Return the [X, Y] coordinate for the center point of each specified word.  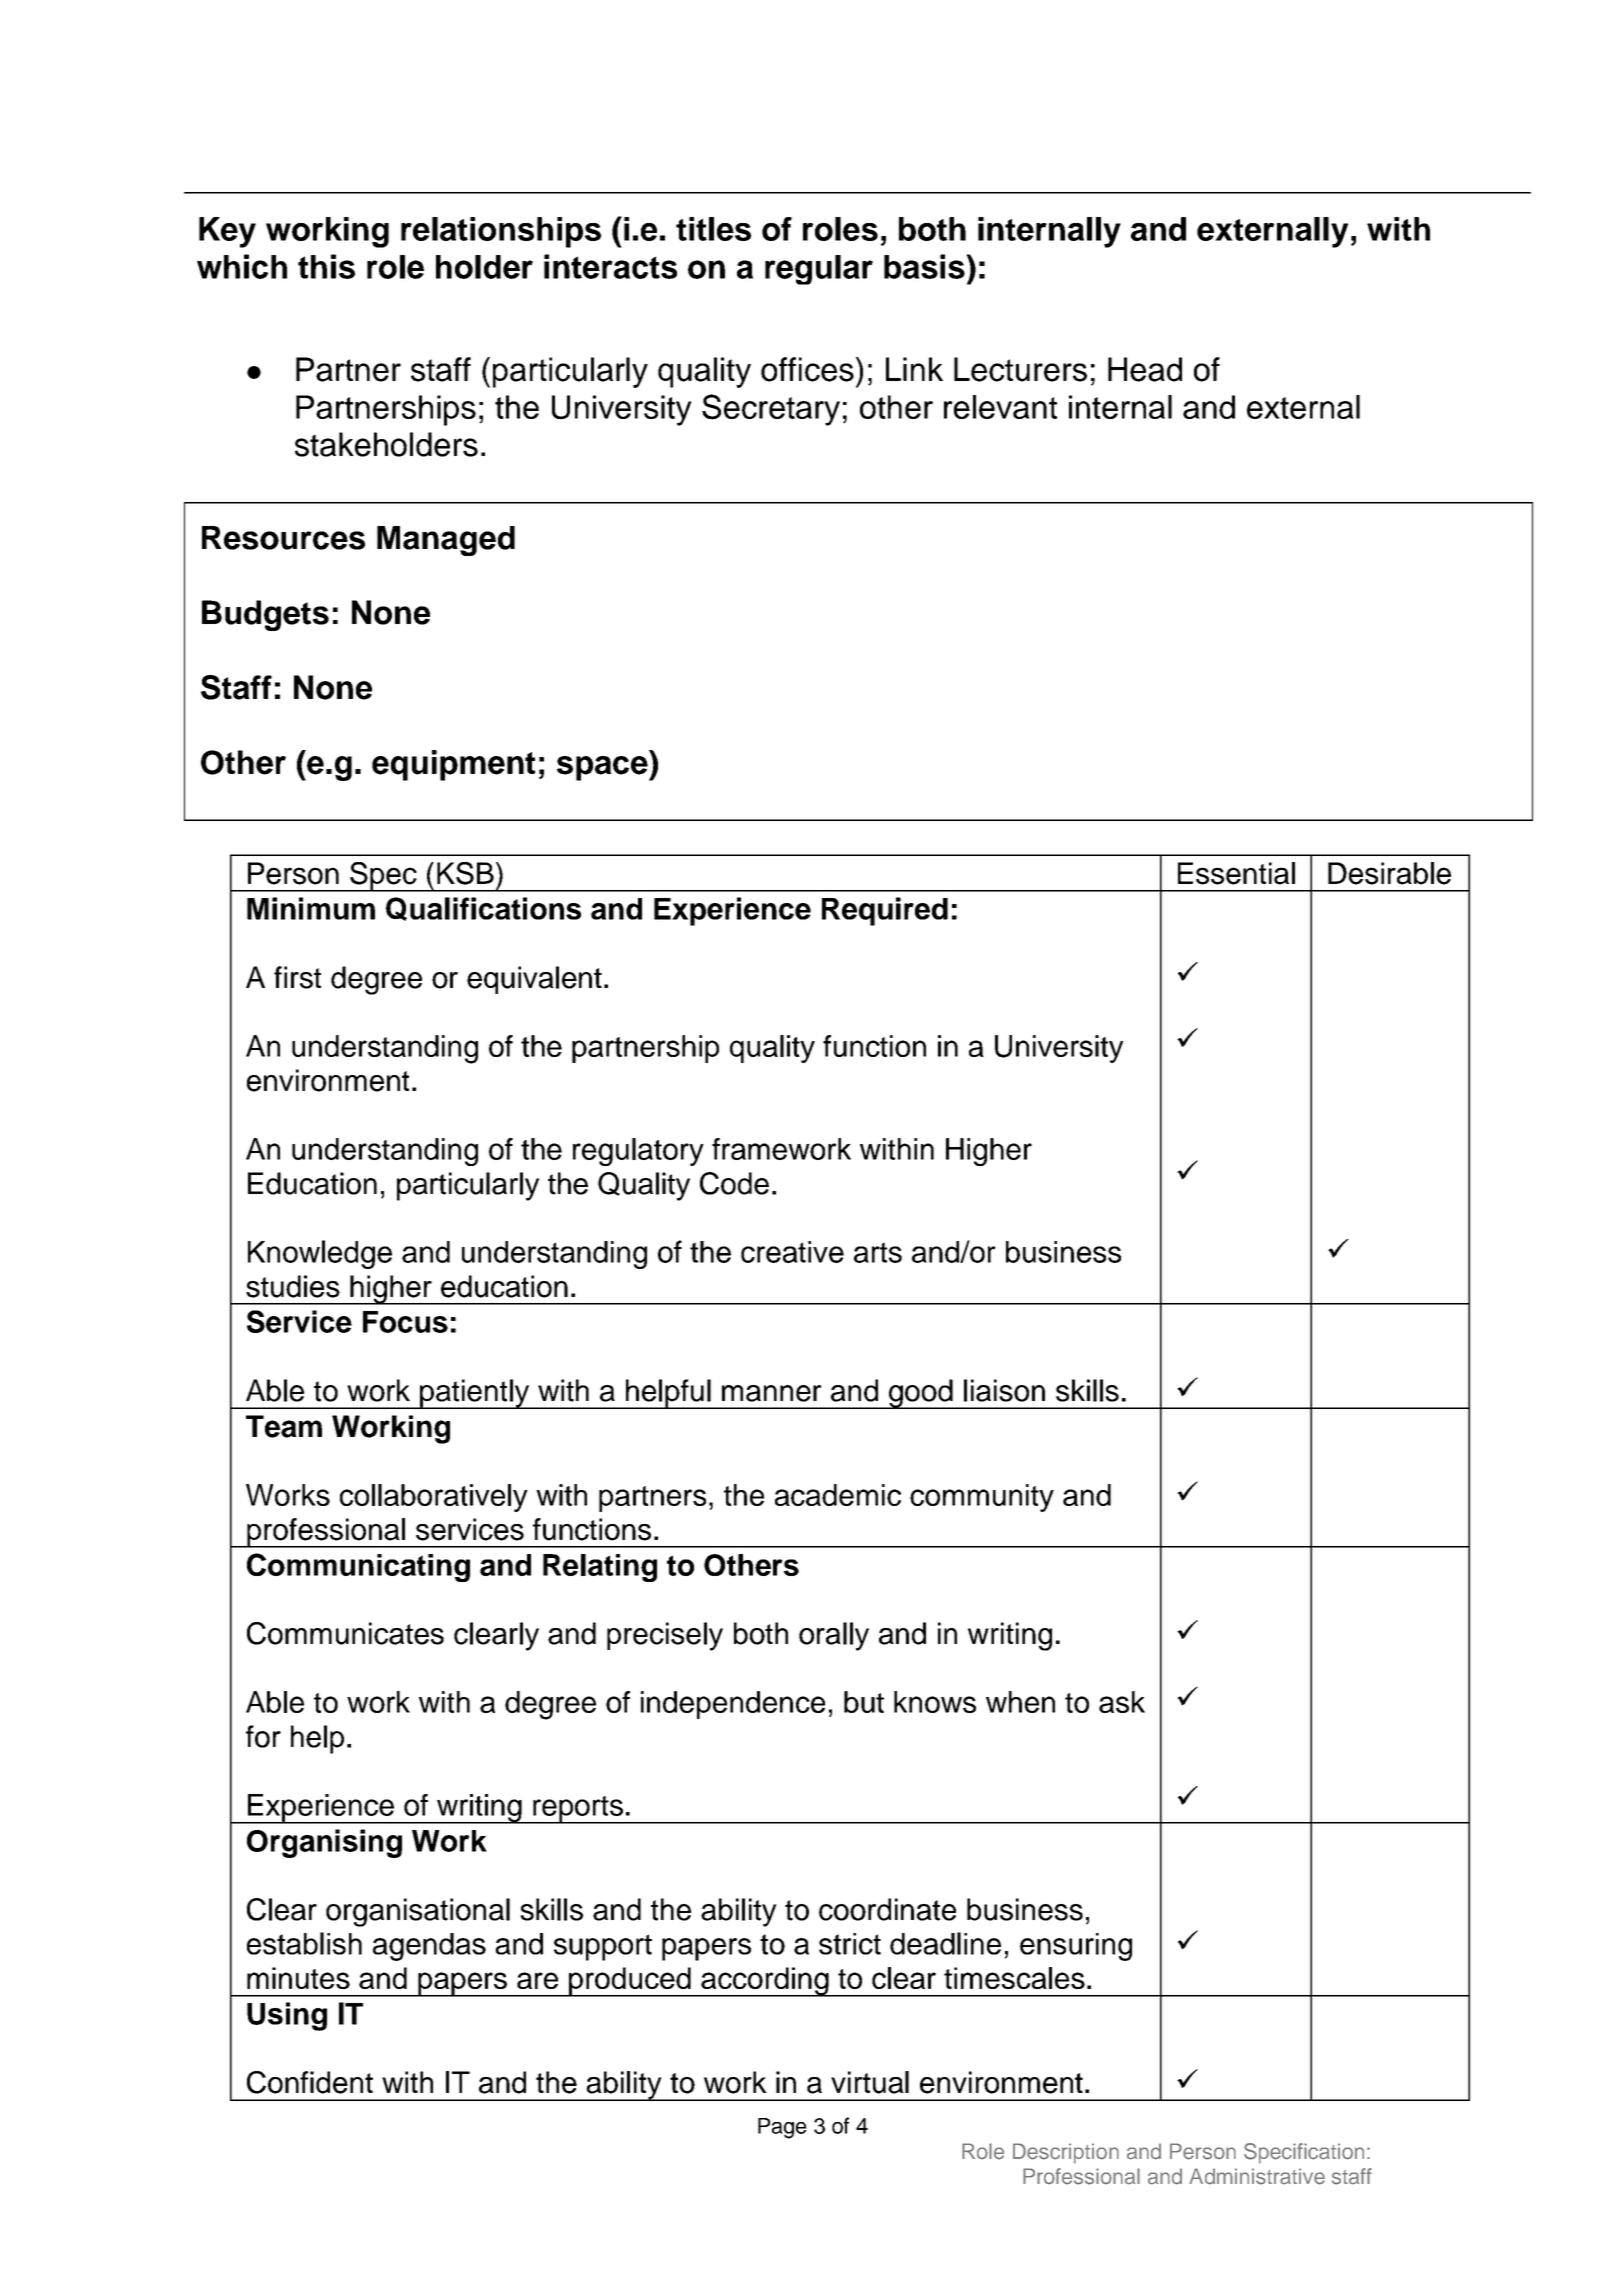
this [326, 266]
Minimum [311, 908]
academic [838, 1495]
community [982, 1498]
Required [885, 911]
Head [1145, 369]
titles [713, 229]
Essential [1236, 873]
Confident [310, 2082]
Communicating [358, 1567]
